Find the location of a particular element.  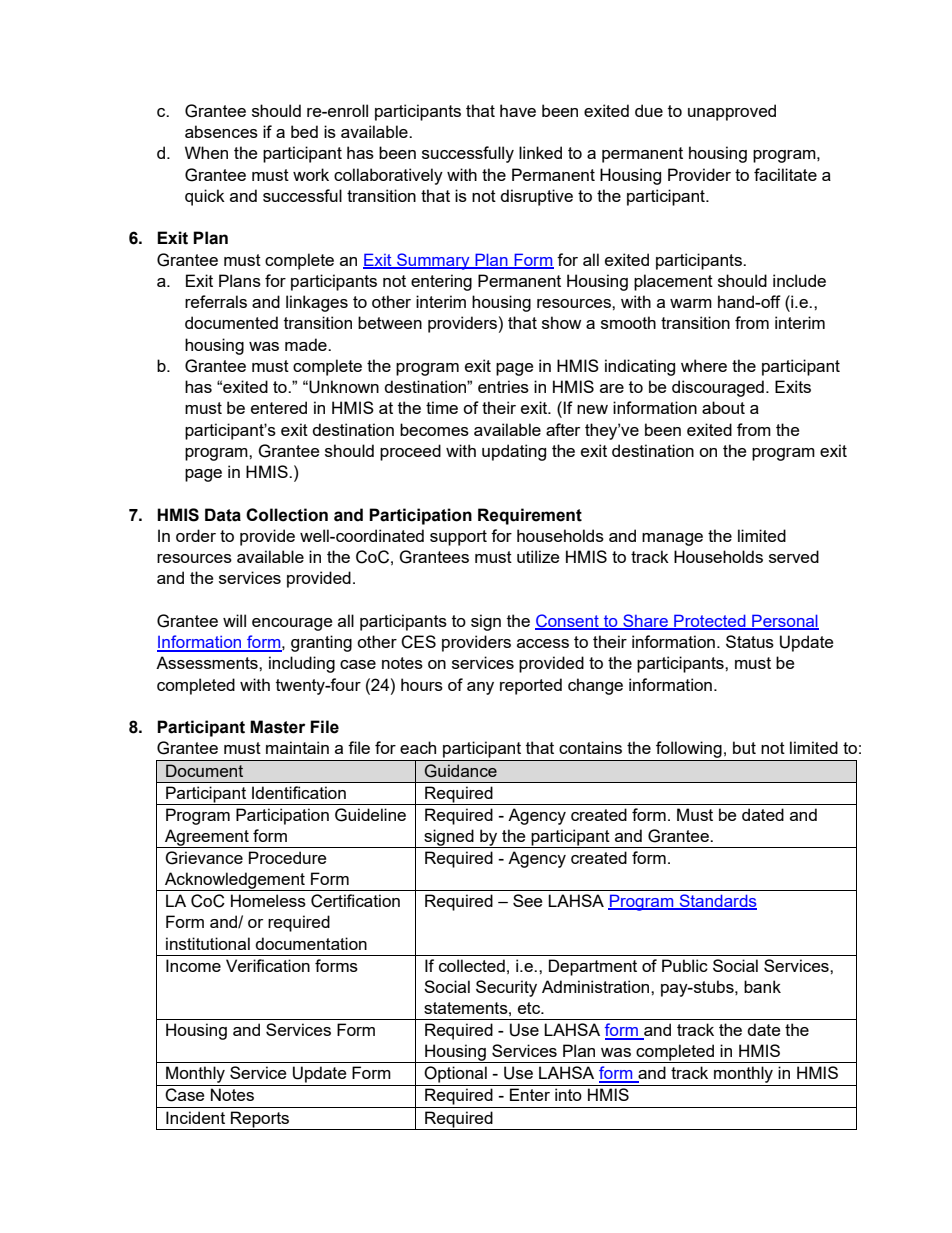

unapproved is located at coordinates (732, 112).
